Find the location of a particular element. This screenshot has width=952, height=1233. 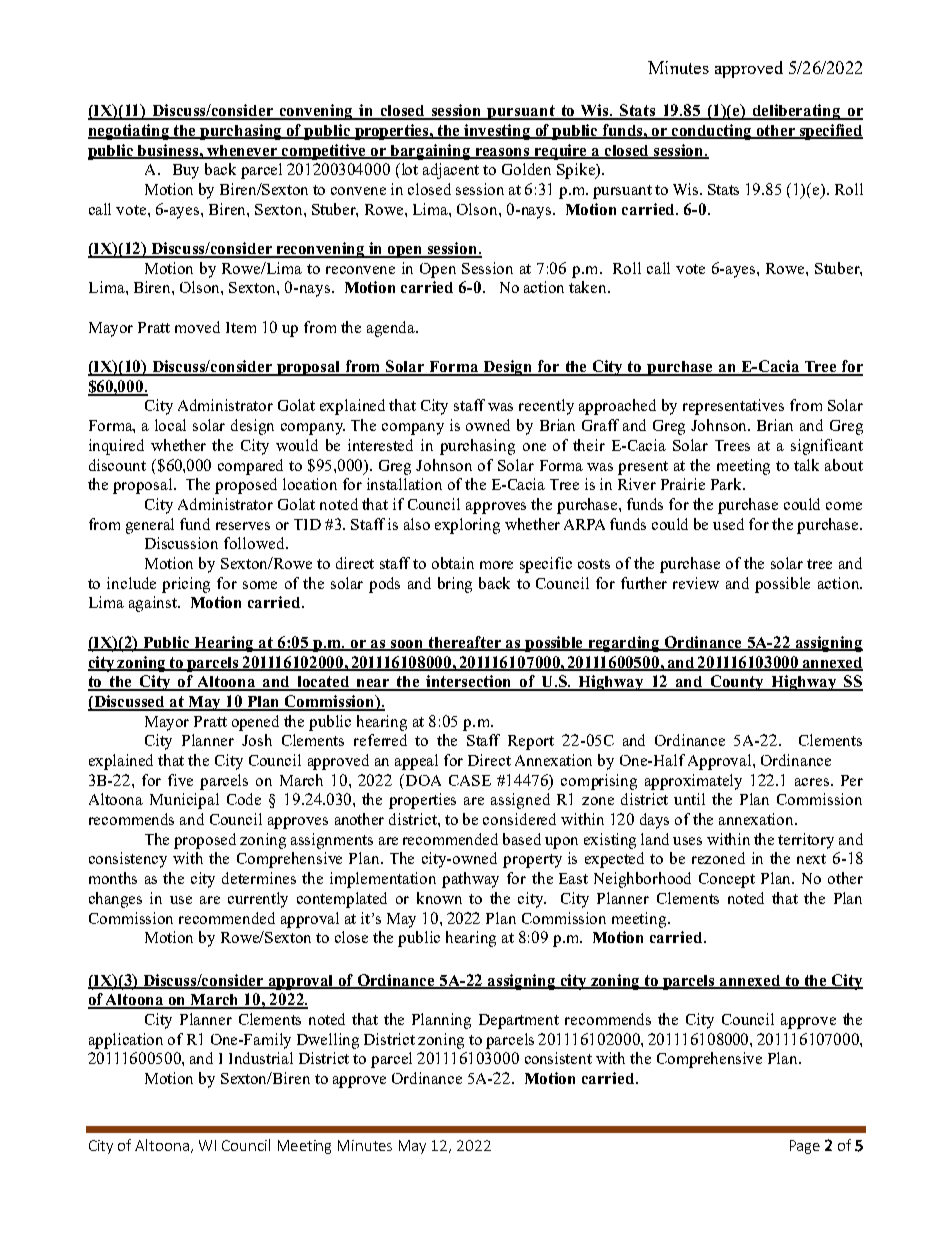

investing is located at coordinates (498, 132).
